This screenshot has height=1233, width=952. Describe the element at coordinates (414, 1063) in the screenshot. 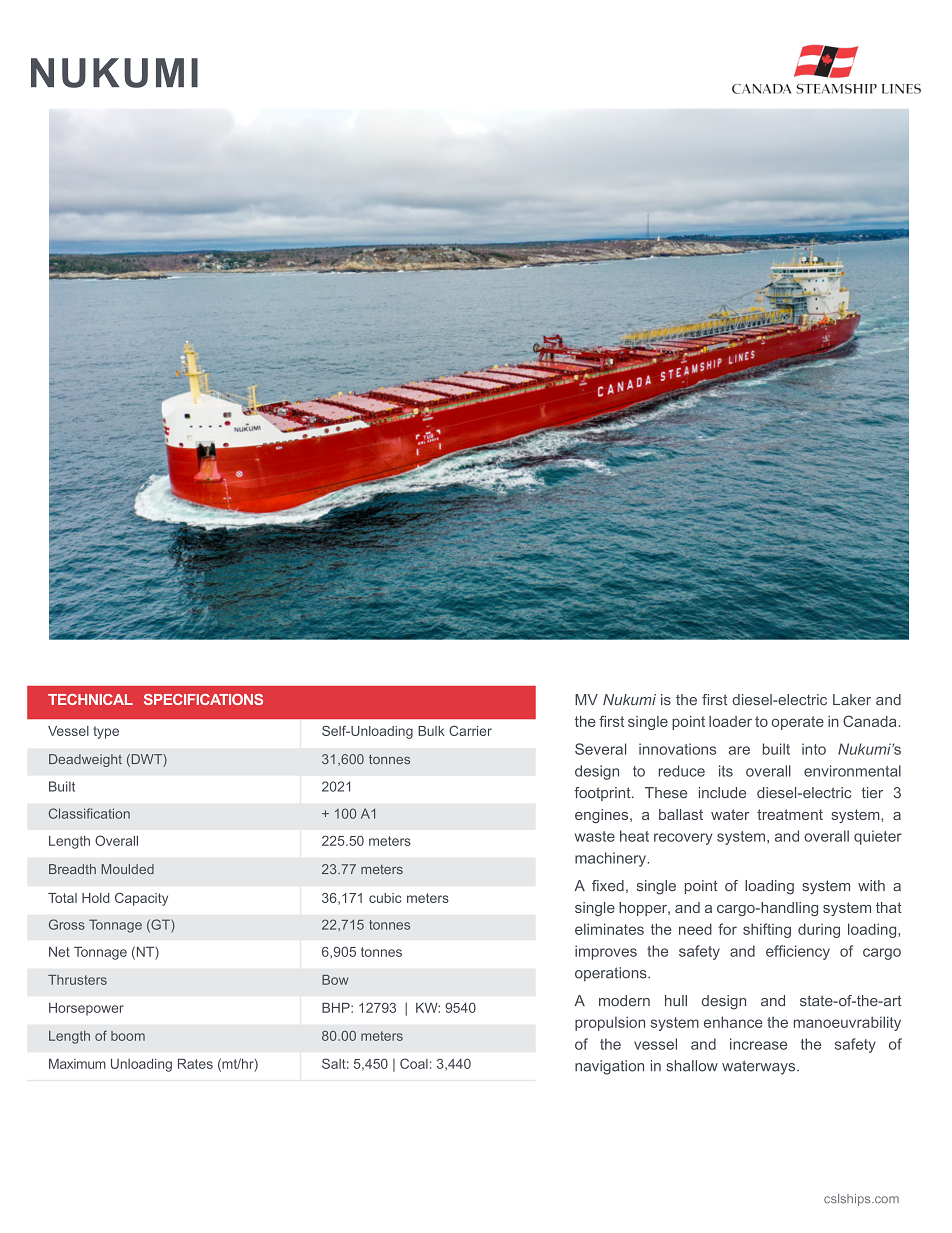

I see `Coal` at that location.
